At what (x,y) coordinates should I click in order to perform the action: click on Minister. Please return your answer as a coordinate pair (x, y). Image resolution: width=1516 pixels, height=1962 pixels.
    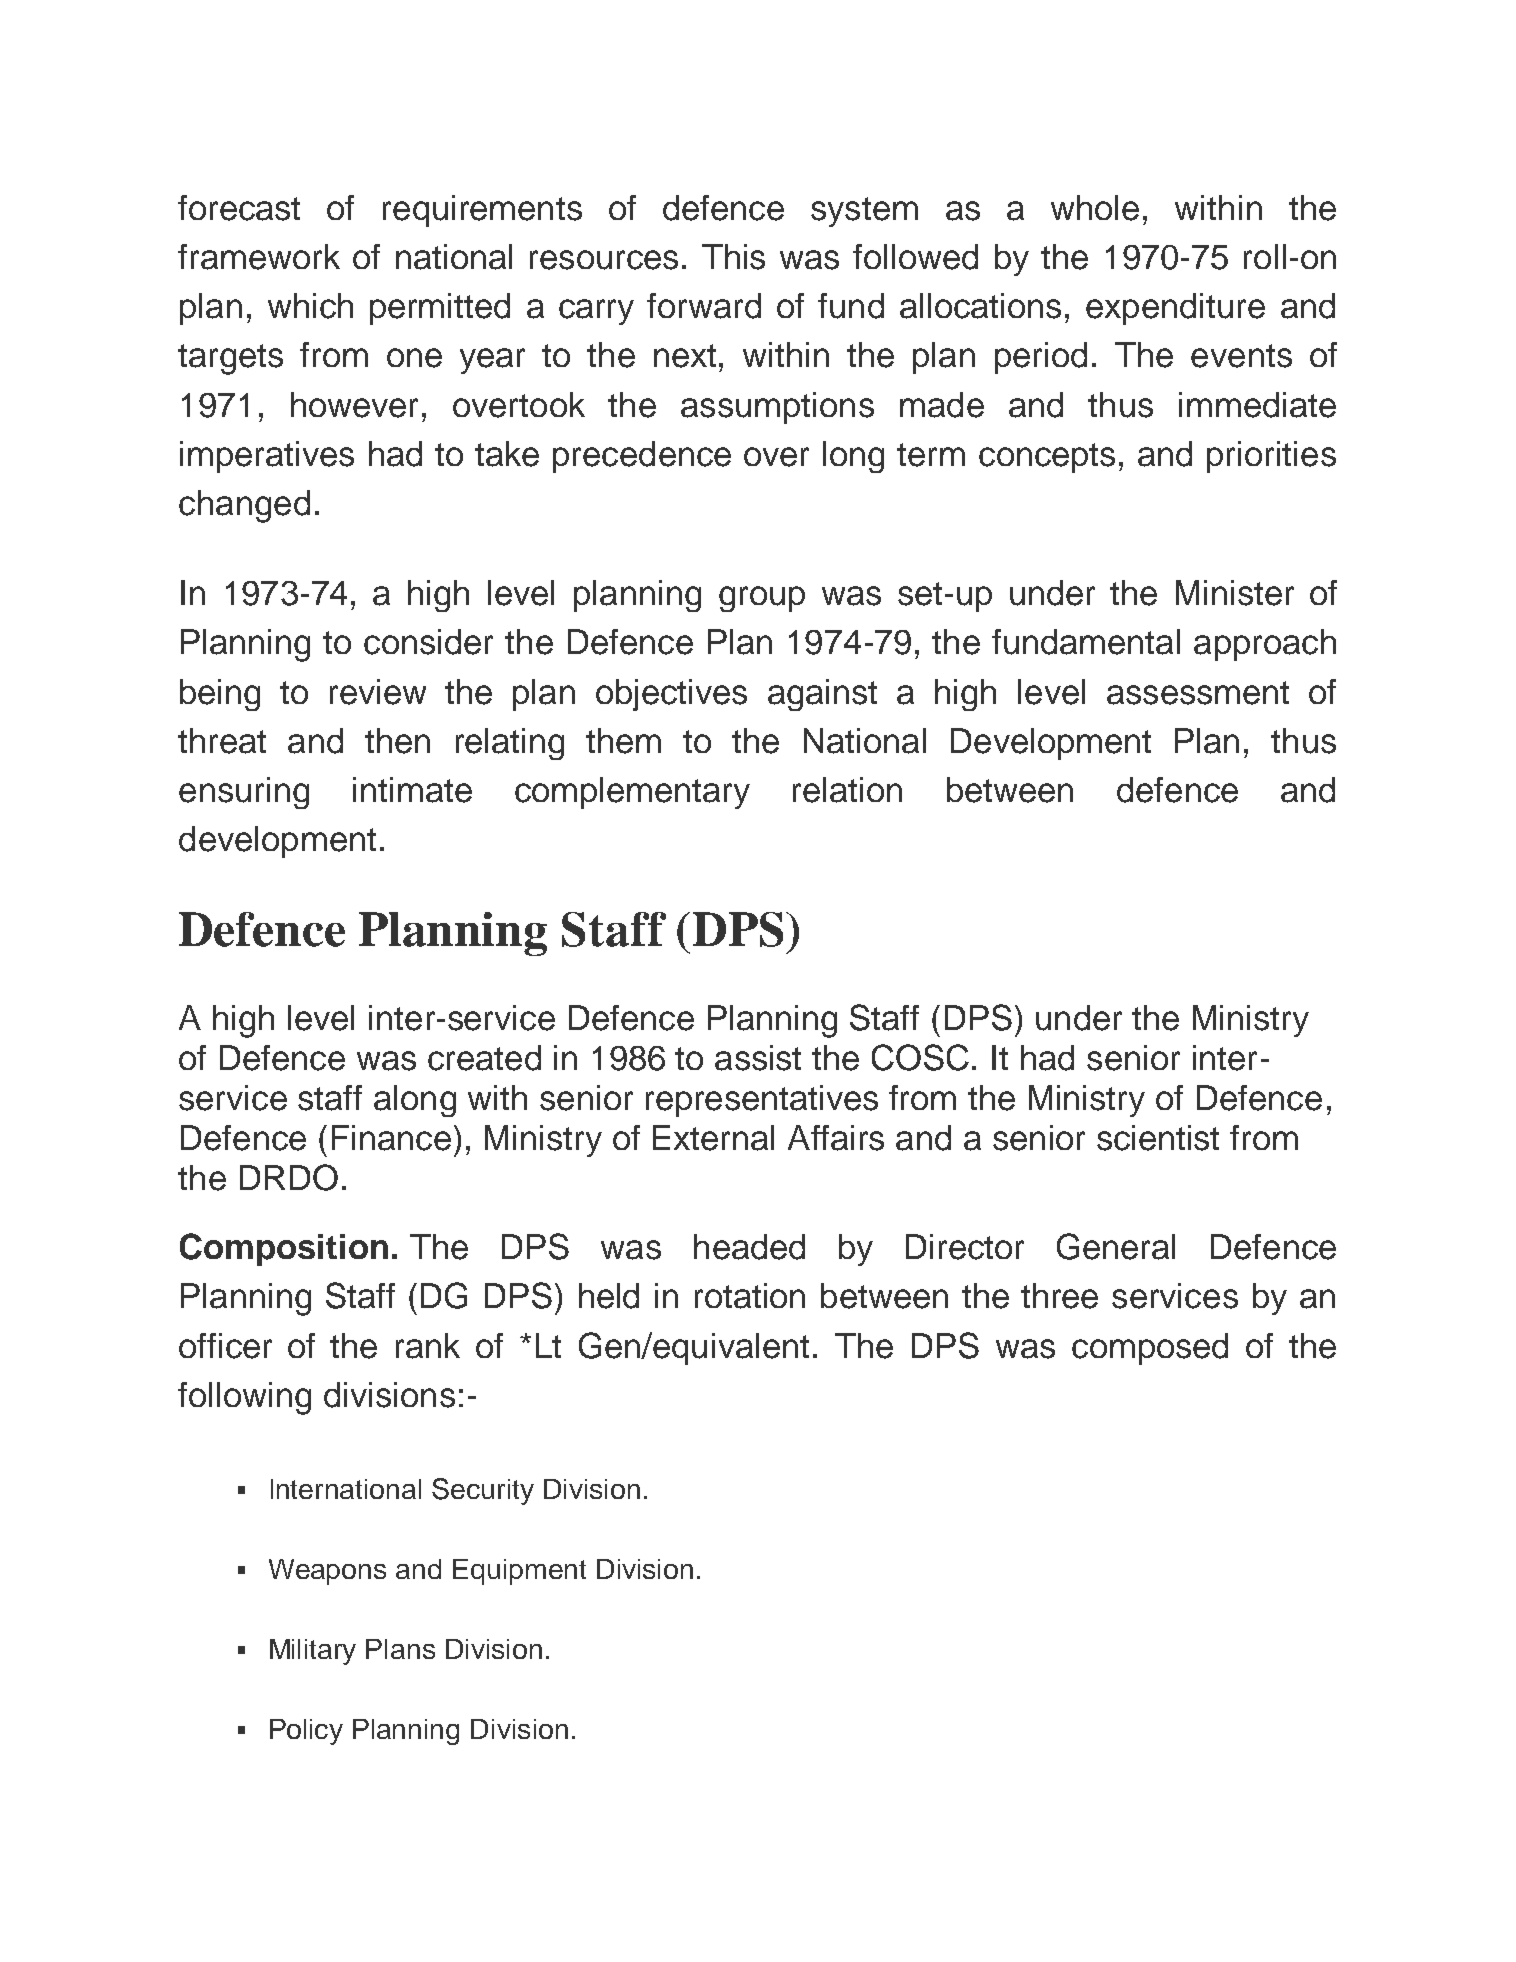
    Looking at the image, I should click on (1235, 593).
